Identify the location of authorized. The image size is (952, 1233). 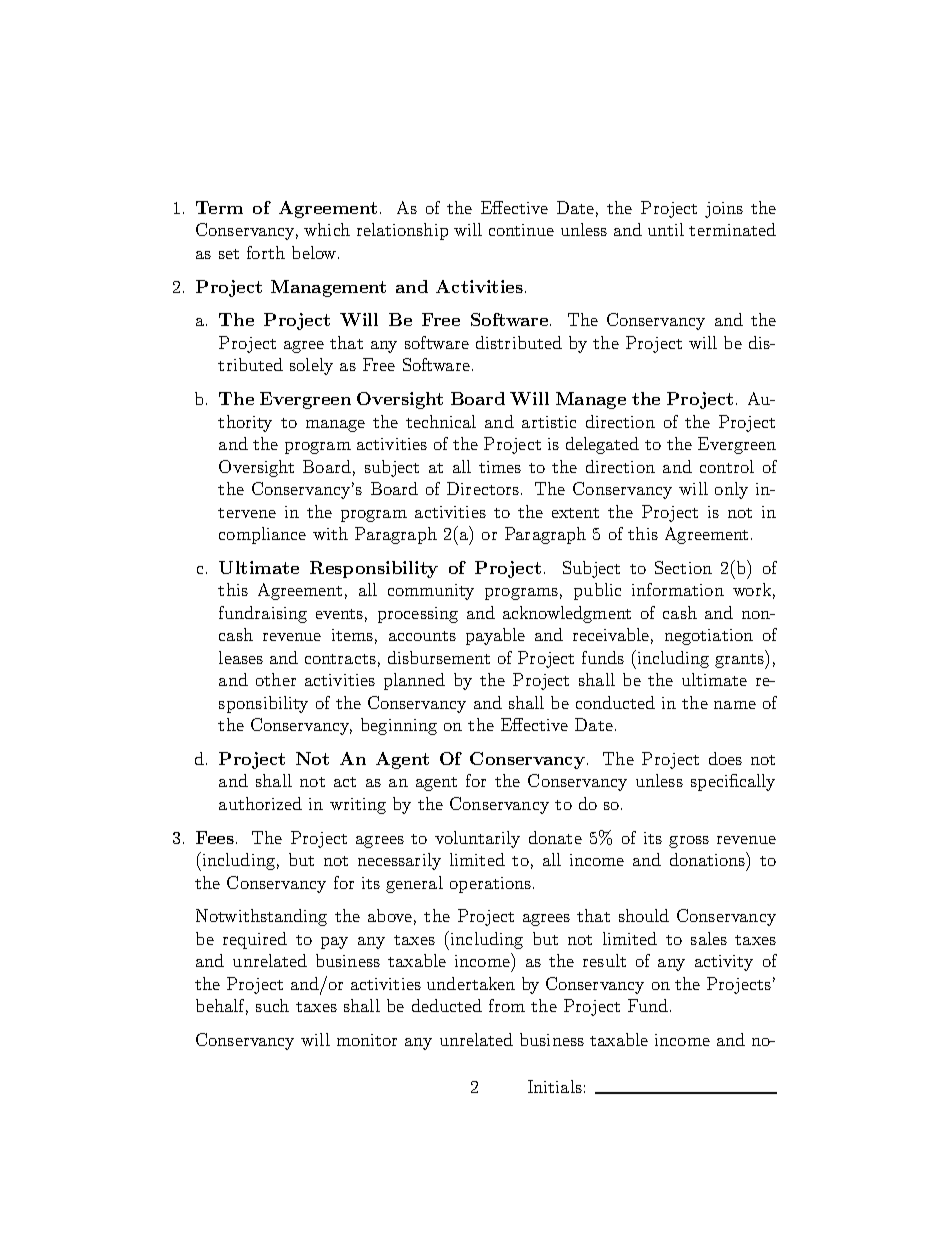
(260, 803).
